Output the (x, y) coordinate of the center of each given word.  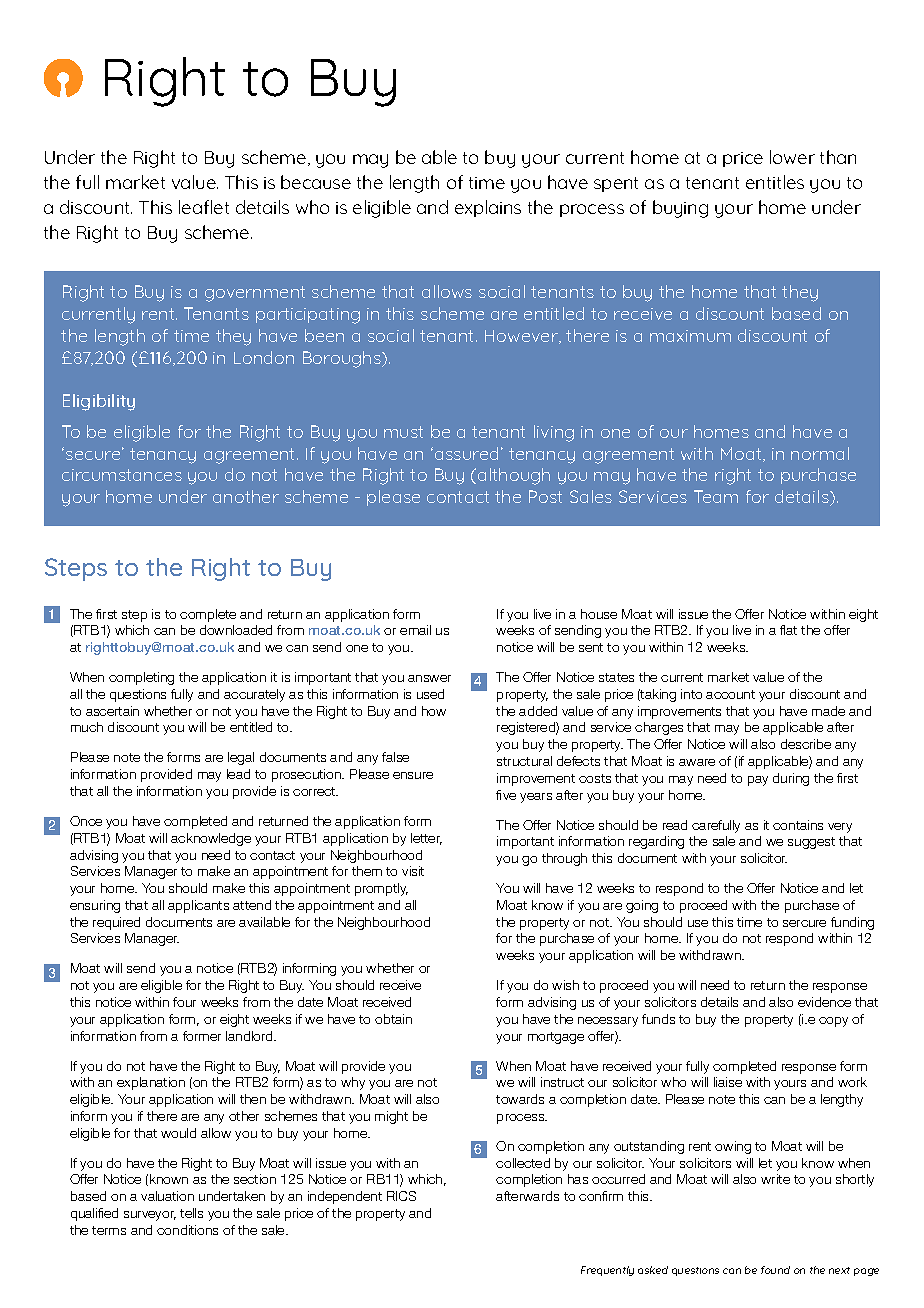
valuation (167, 1196)
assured (465, 453)
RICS (401, 1196)
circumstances (122, 475)
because (316, 182)
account (730, 694)
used (430, 694)
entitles (775, 182)
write (775, 1179)
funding (852, 923)
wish (565, 985)
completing (141, 678)
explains (488, 208)
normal (820, 453)
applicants (198, 906)
